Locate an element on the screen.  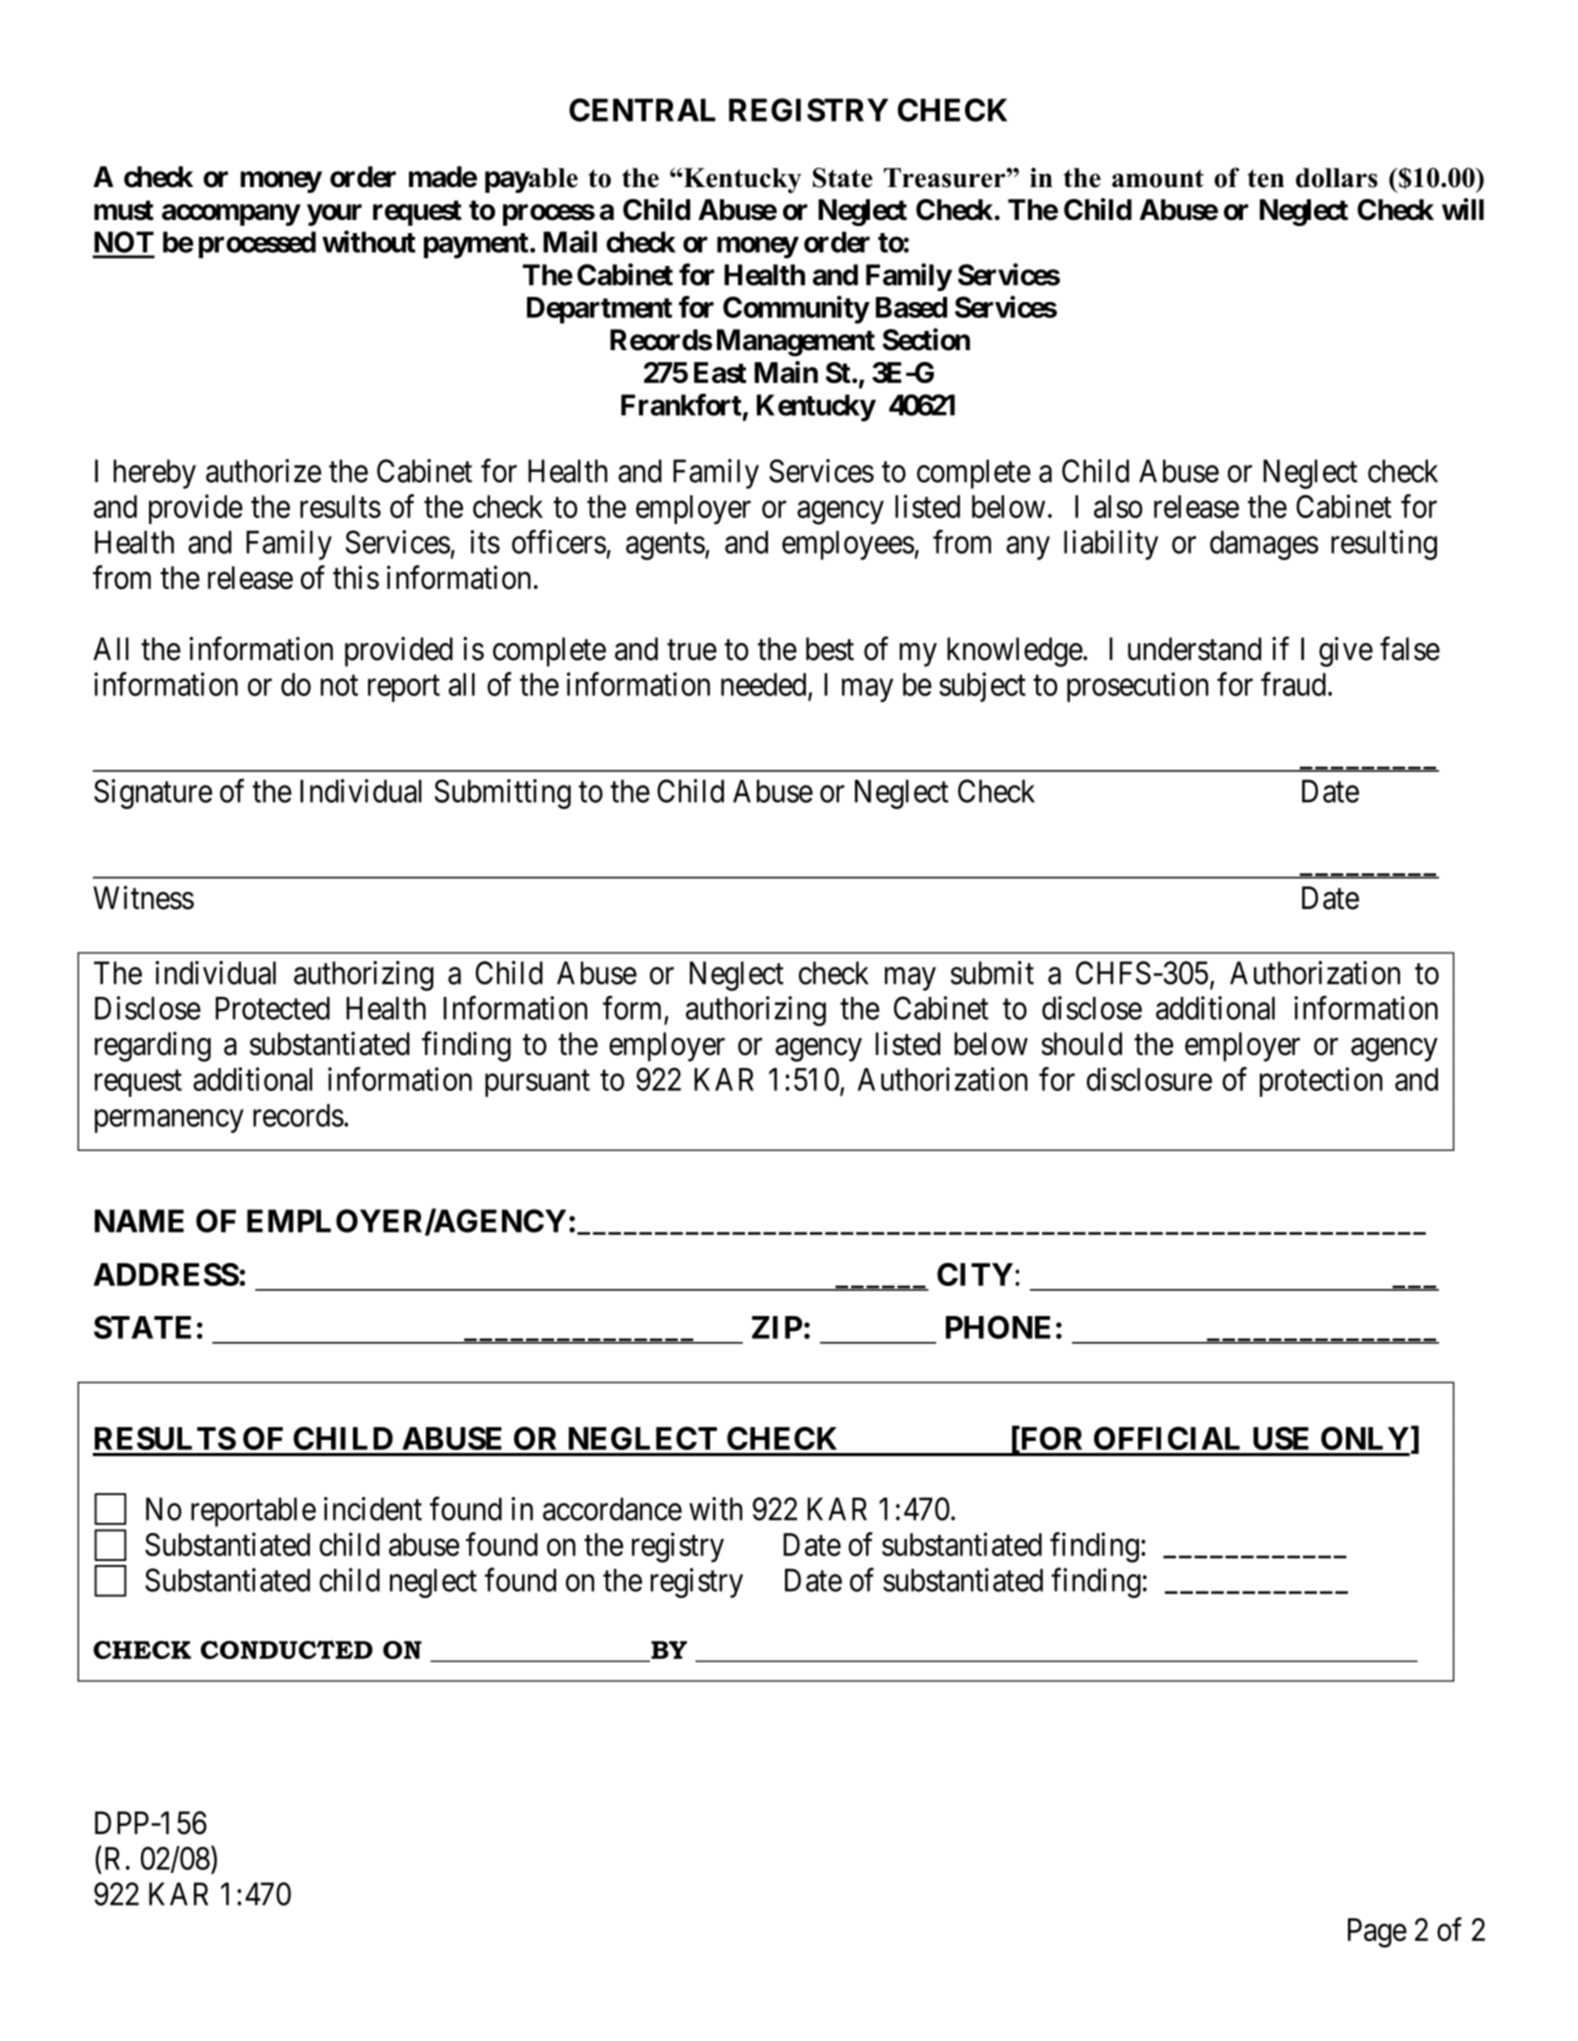
Signature is located at coordinates (153, 794).
